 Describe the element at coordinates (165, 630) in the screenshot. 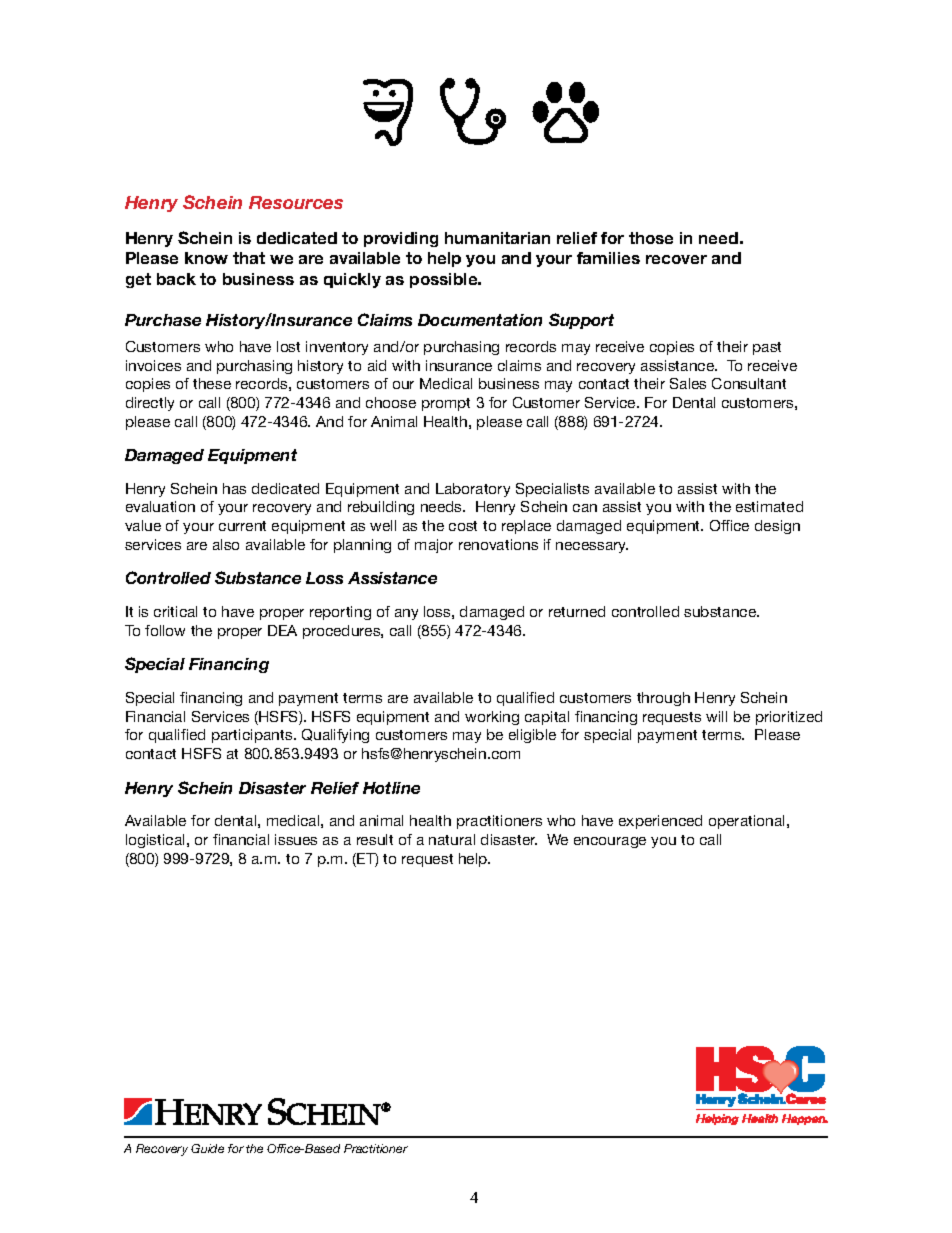

I see `follow` at that location.
